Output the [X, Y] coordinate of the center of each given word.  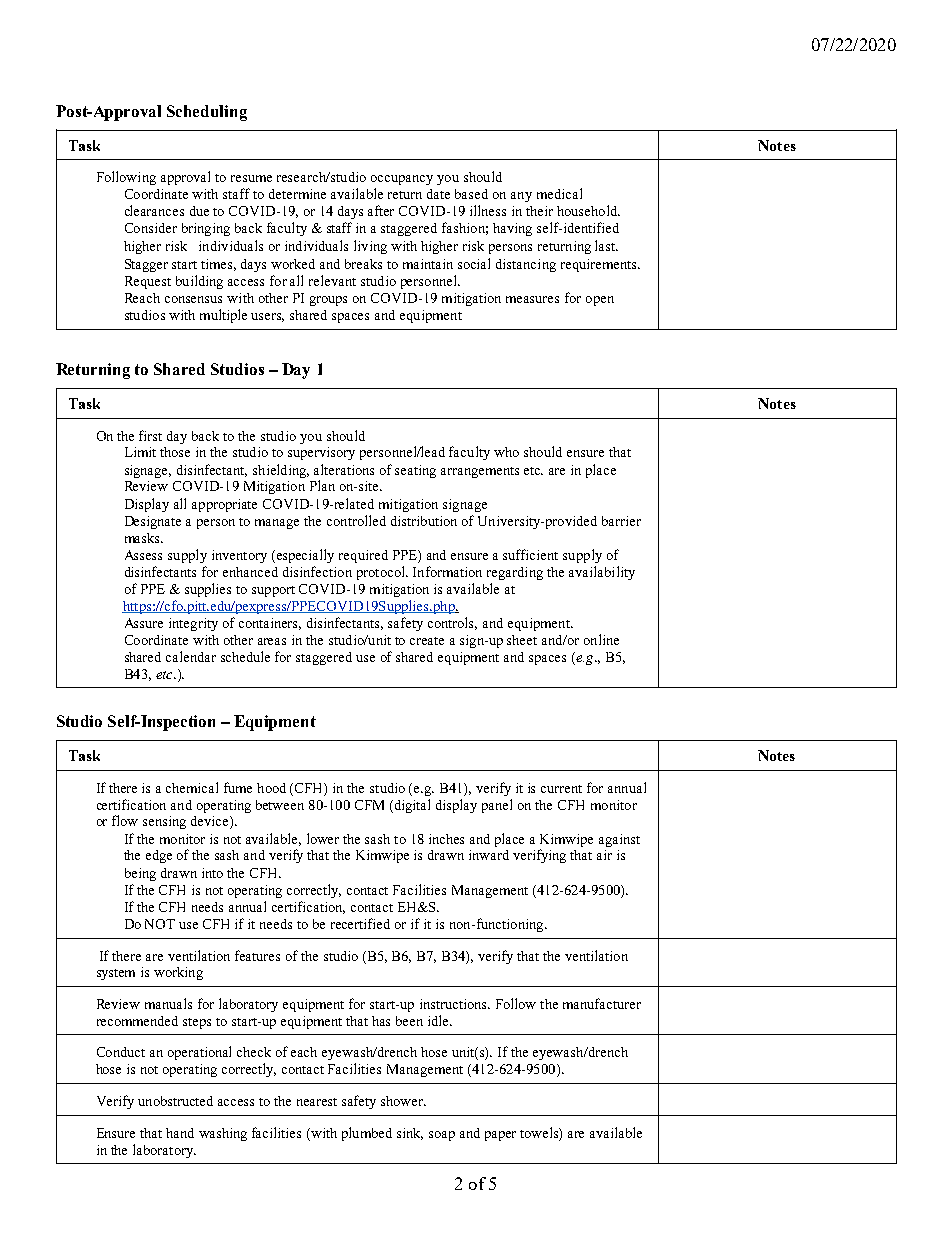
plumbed [367, 1134]
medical [559, 193]
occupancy [402, 180]
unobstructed [175, 1101]
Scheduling [207, 113]
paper [500, 1136]
